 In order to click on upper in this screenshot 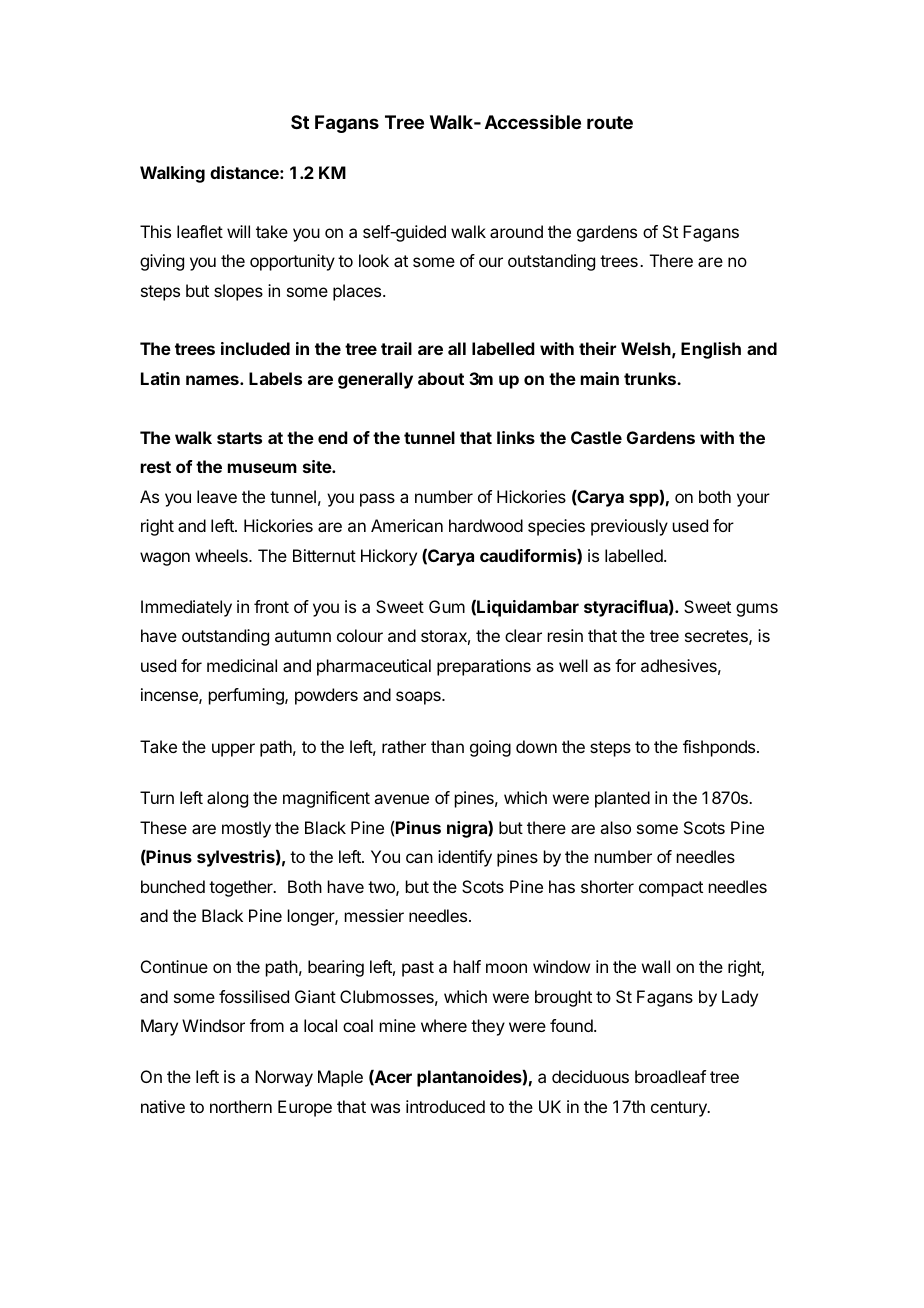, I will do `click(233, 750)`.
